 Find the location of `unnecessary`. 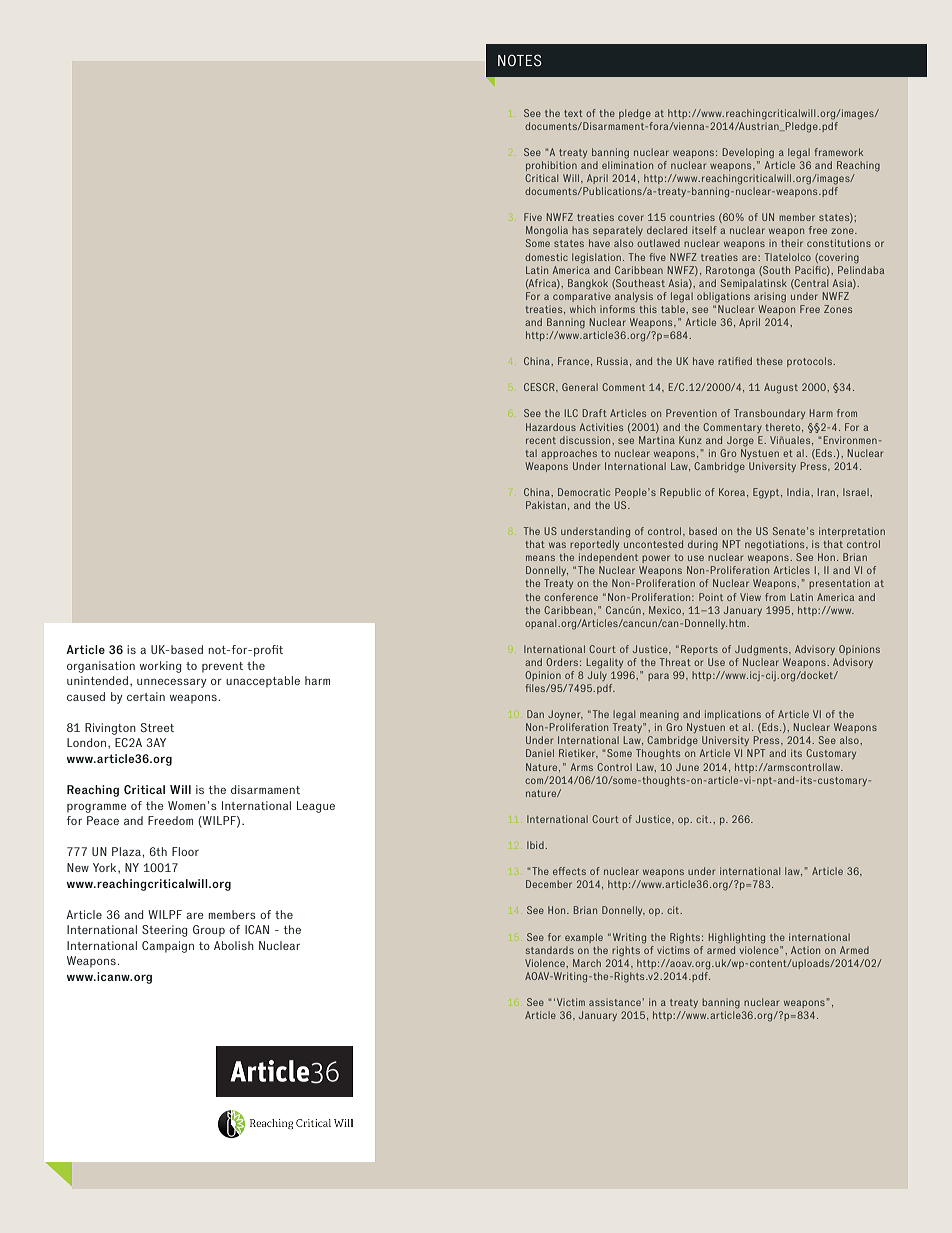

unnecessary is located at coordinates (172, 683).
